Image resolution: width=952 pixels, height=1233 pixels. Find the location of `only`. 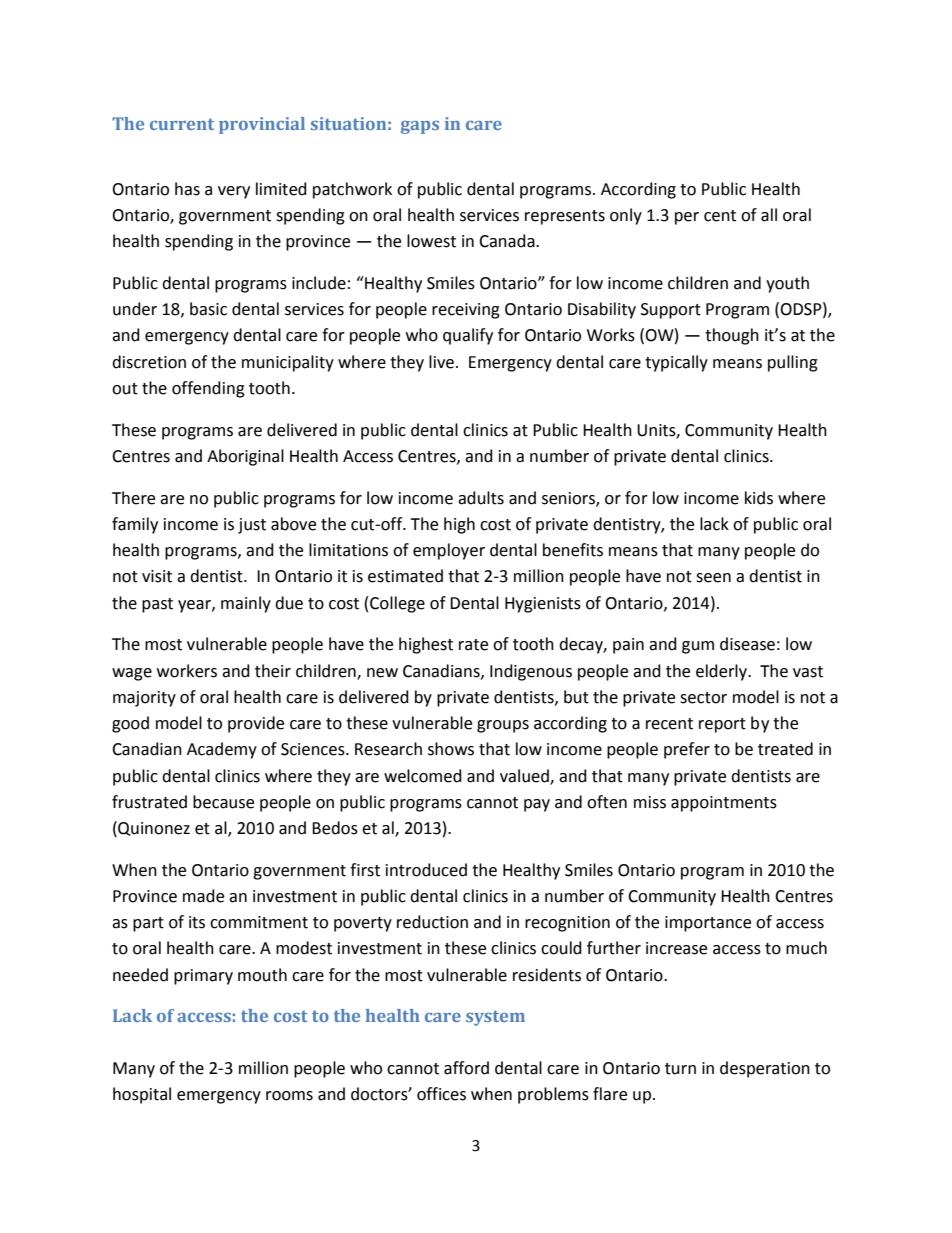

only is located at coordinates (626, 216).
